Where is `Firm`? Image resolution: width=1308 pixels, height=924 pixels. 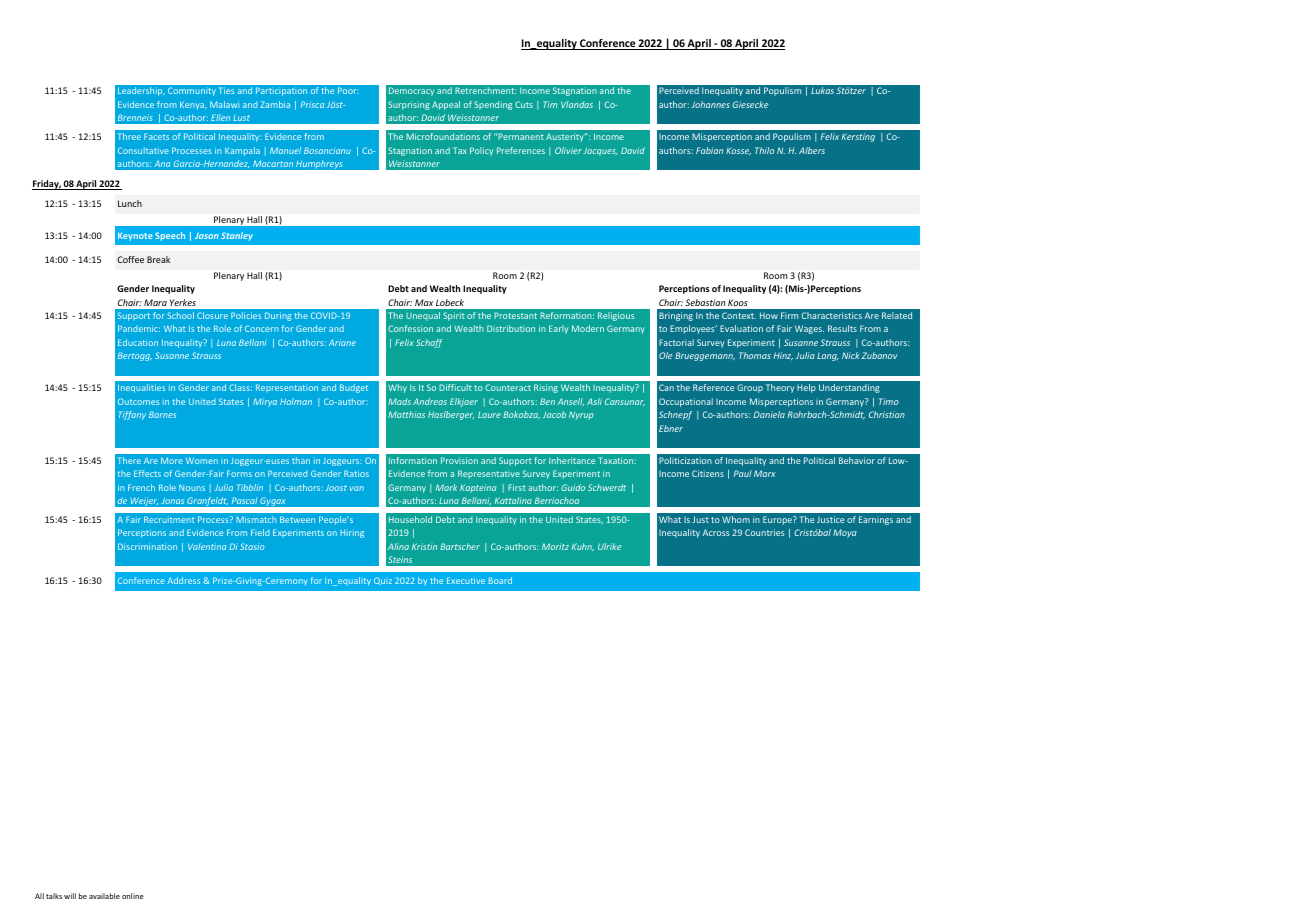
Firm is located at coordinates (789, 315).
